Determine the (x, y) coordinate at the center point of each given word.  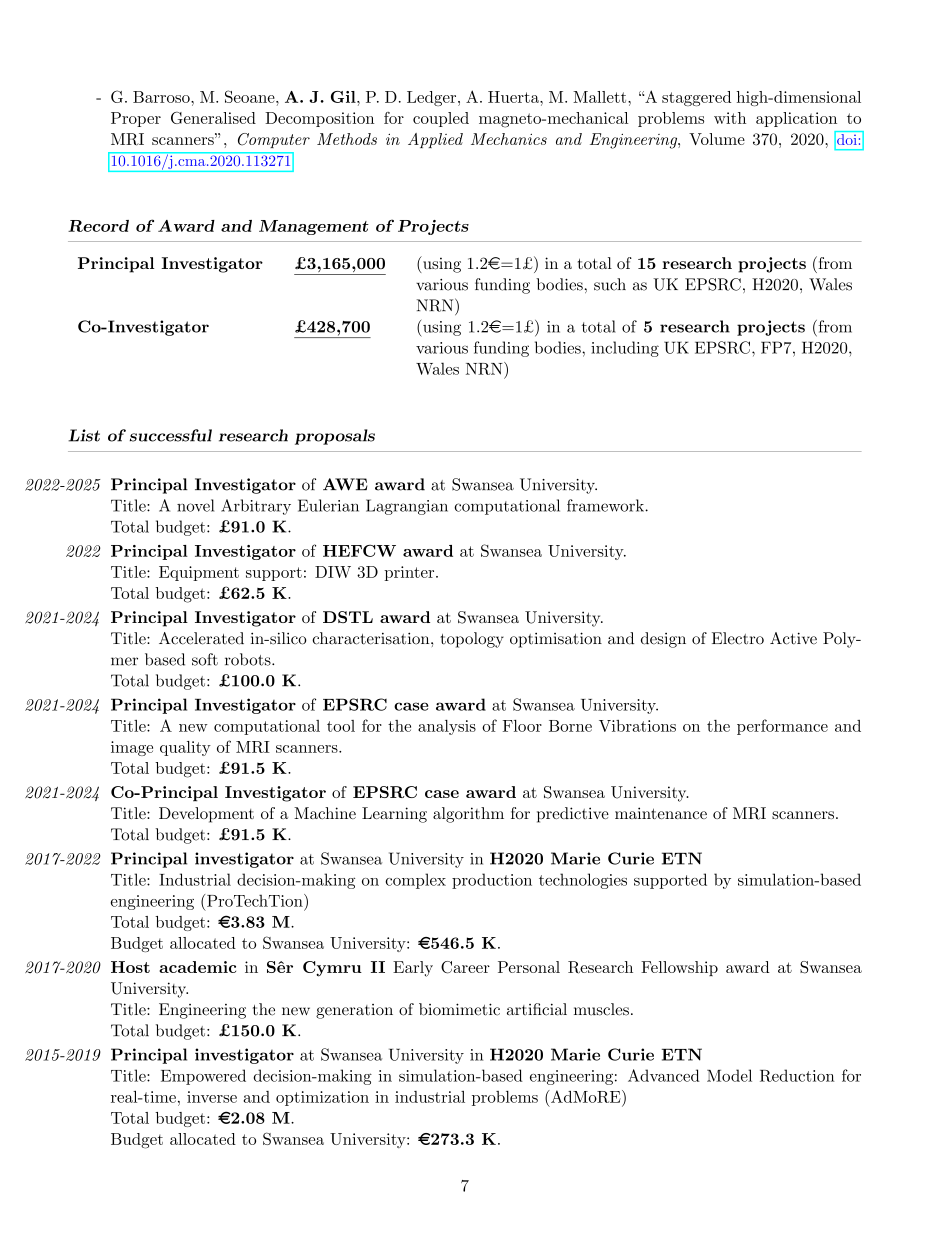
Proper (136, 119)
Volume (717, 139)
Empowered (203, 1077)
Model (729, 1075)
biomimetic (459, 1009)
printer (409, 573)
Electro (738, 638)
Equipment (199, 573)
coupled (441, 119)
